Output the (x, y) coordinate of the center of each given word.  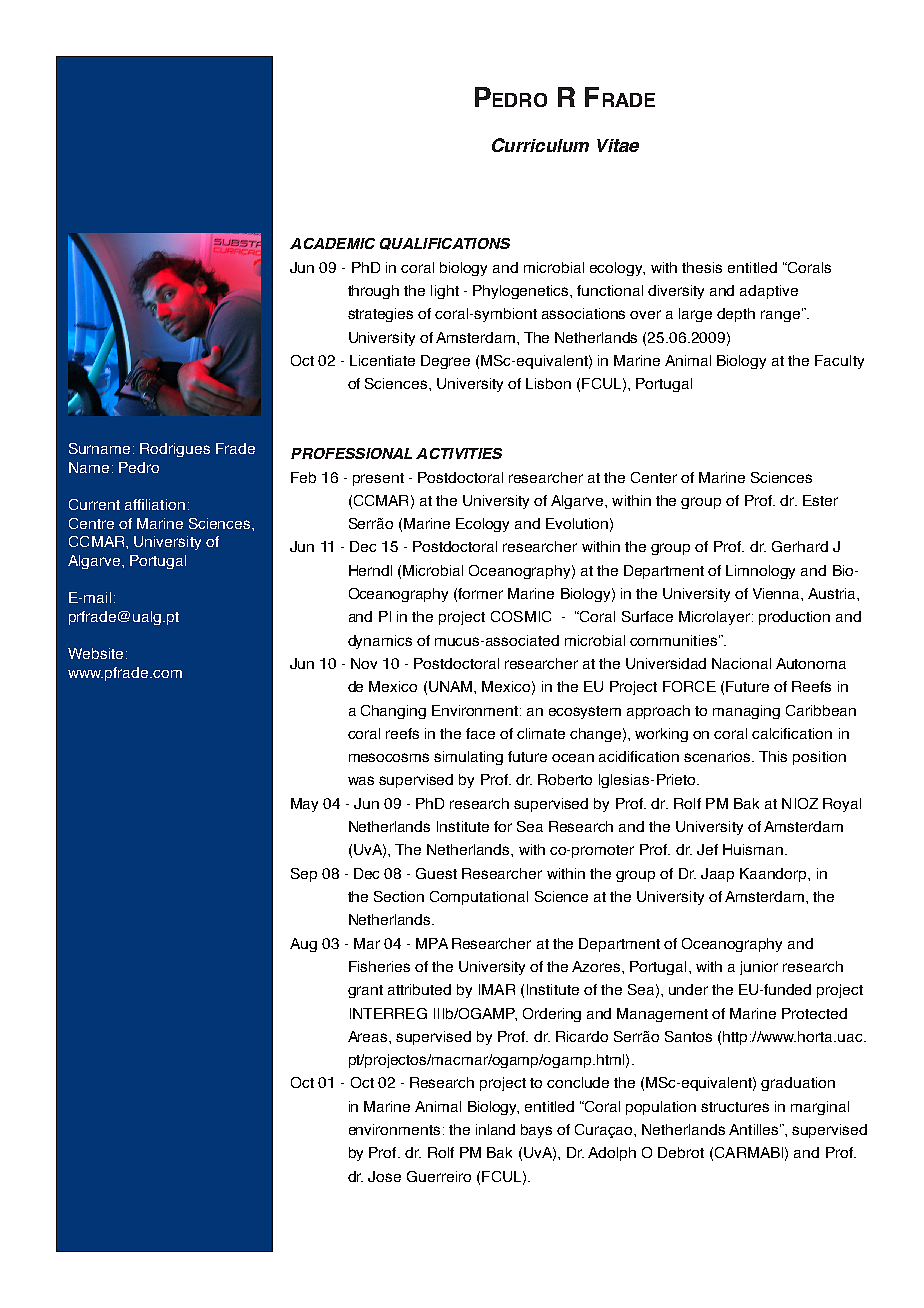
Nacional (741, 663)
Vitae (618, 145)
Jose (384, 1176)
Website (95, 653)
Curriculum (540, 145)
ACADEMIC (332, 243)
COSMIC (521, 616)
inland (495, 1129)
